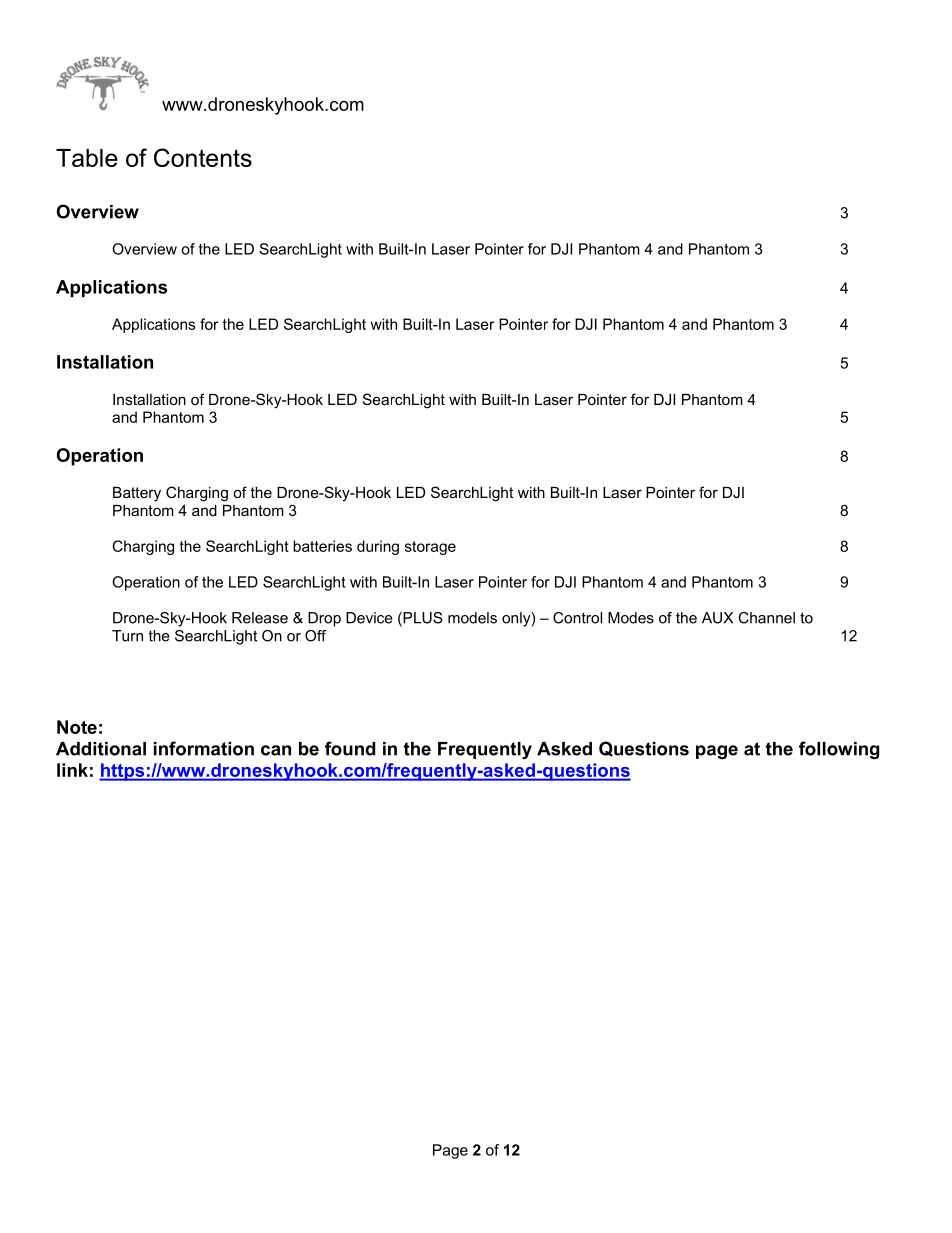  What do you see at coordinates (137, 494) in the screenshot?
I see `Battery` at bounding box center [137, 494].
